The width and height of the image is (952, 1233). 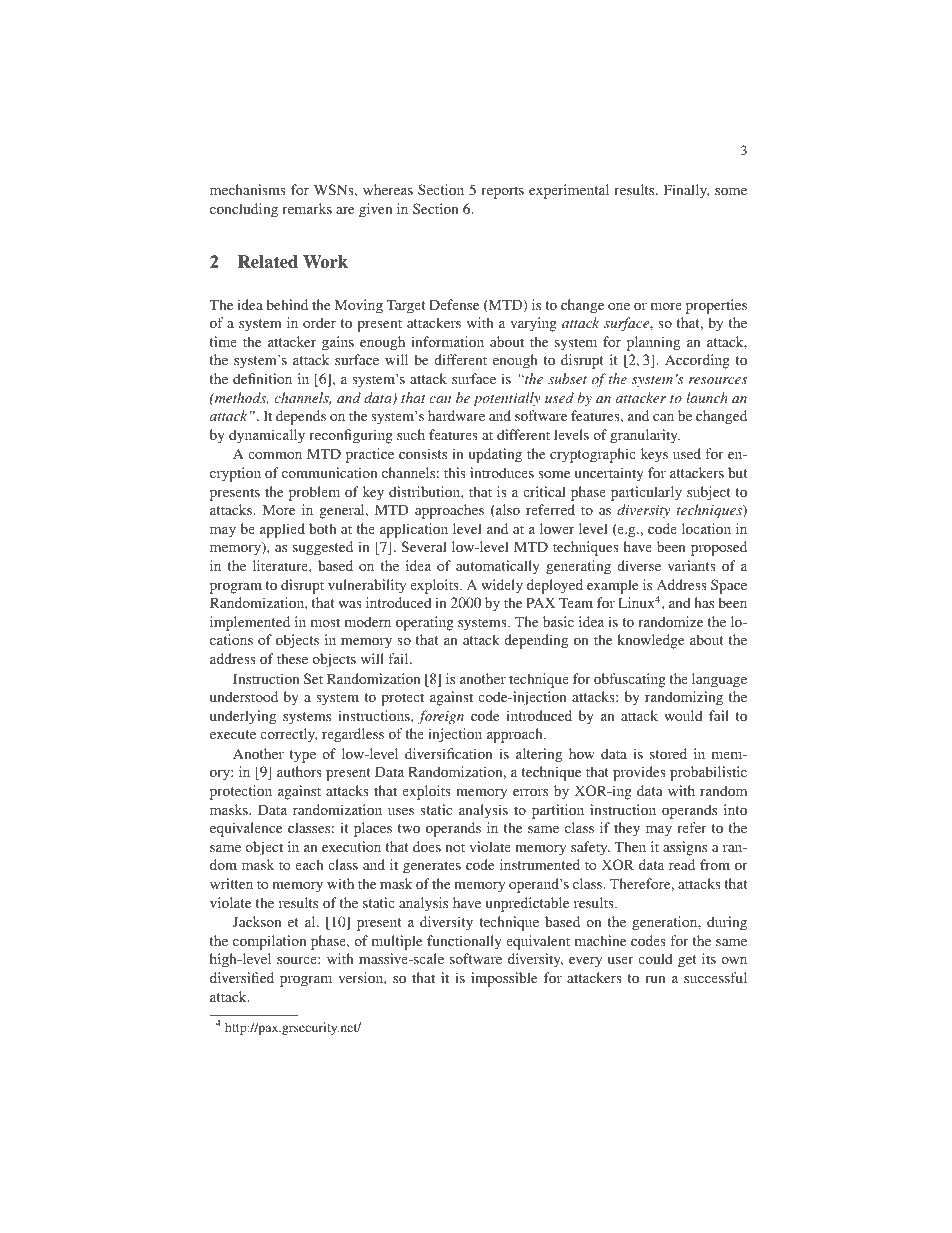 I want to click on remarks, so click(x=307, y=208).
